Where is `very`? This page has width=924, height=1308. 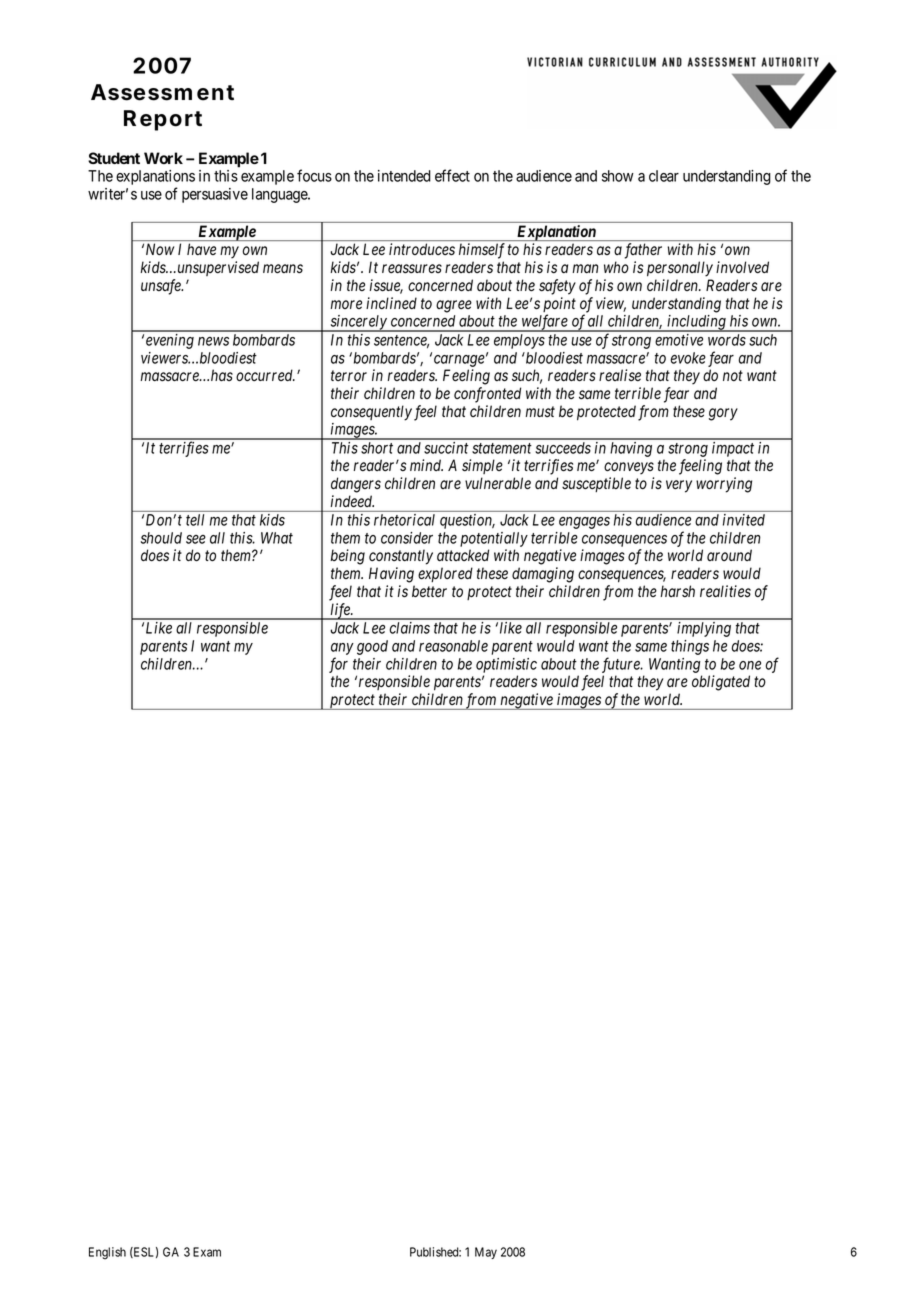 very is located at coordinates (679, 486).
